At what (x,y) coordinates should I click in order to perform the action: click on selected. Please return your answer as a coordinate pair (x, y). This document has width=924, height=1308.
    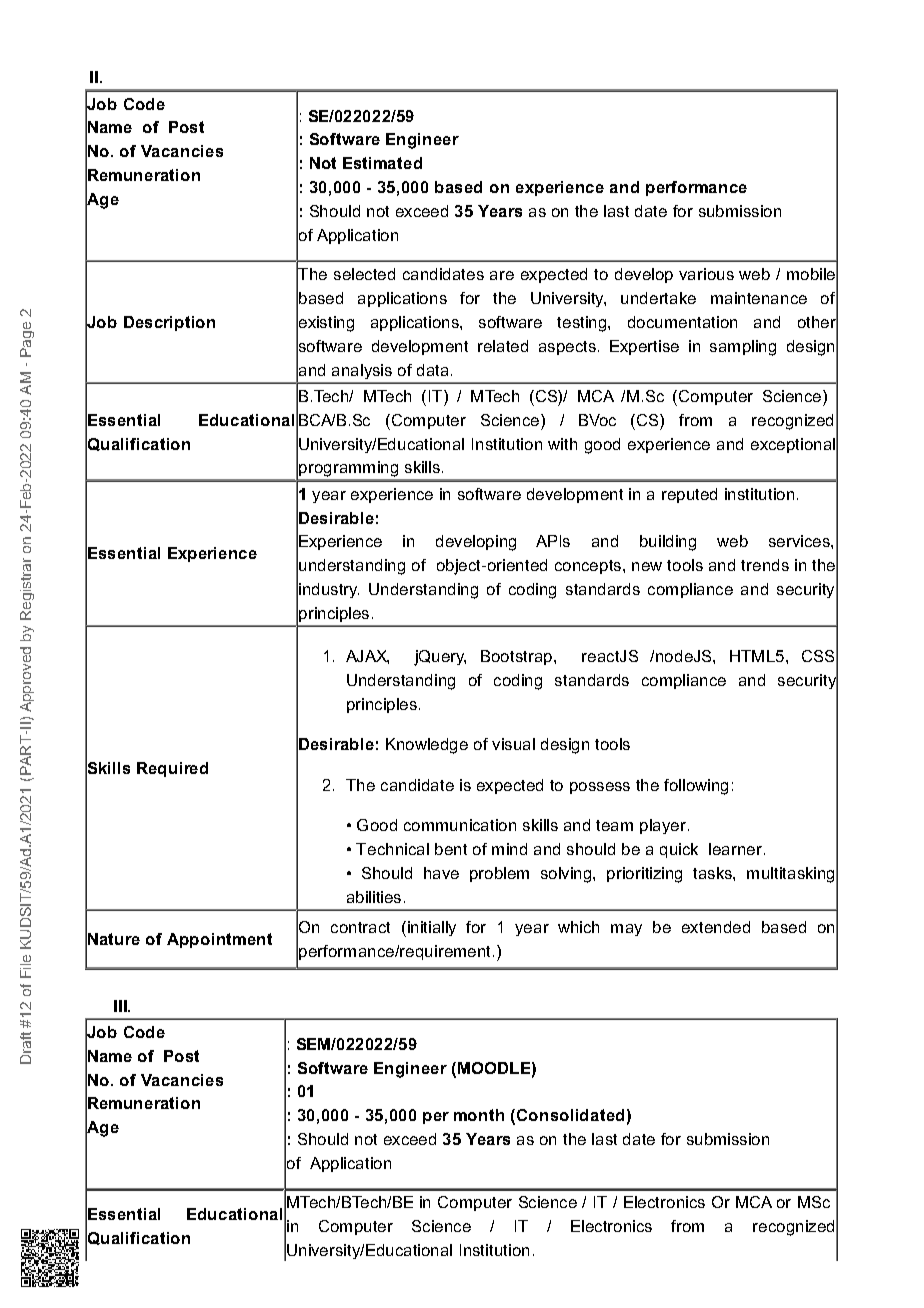
    Looking at the image, I should click on (364, 274).
